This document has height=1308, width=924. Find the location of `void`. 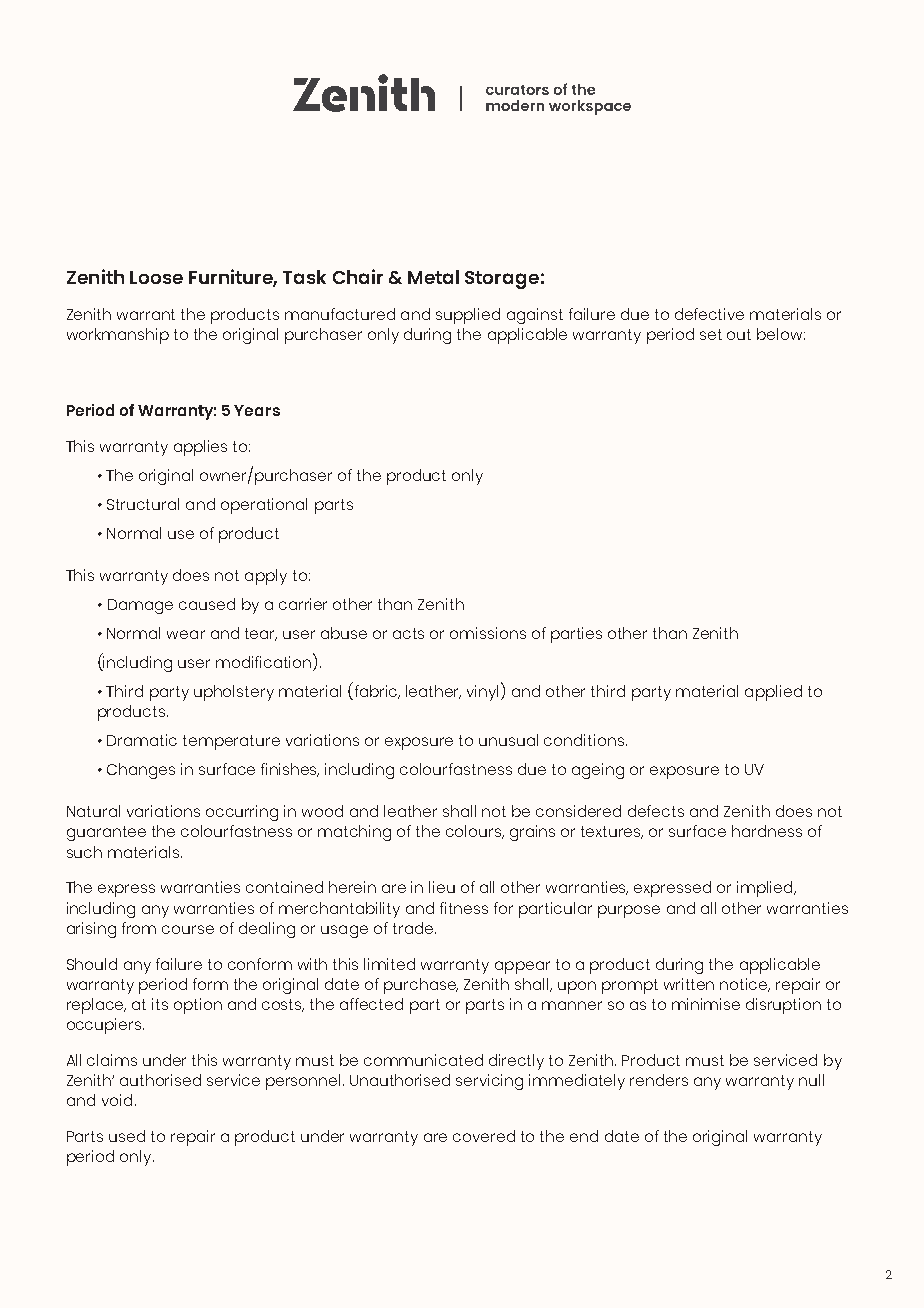

void is located at coordinates (117, 1100).
